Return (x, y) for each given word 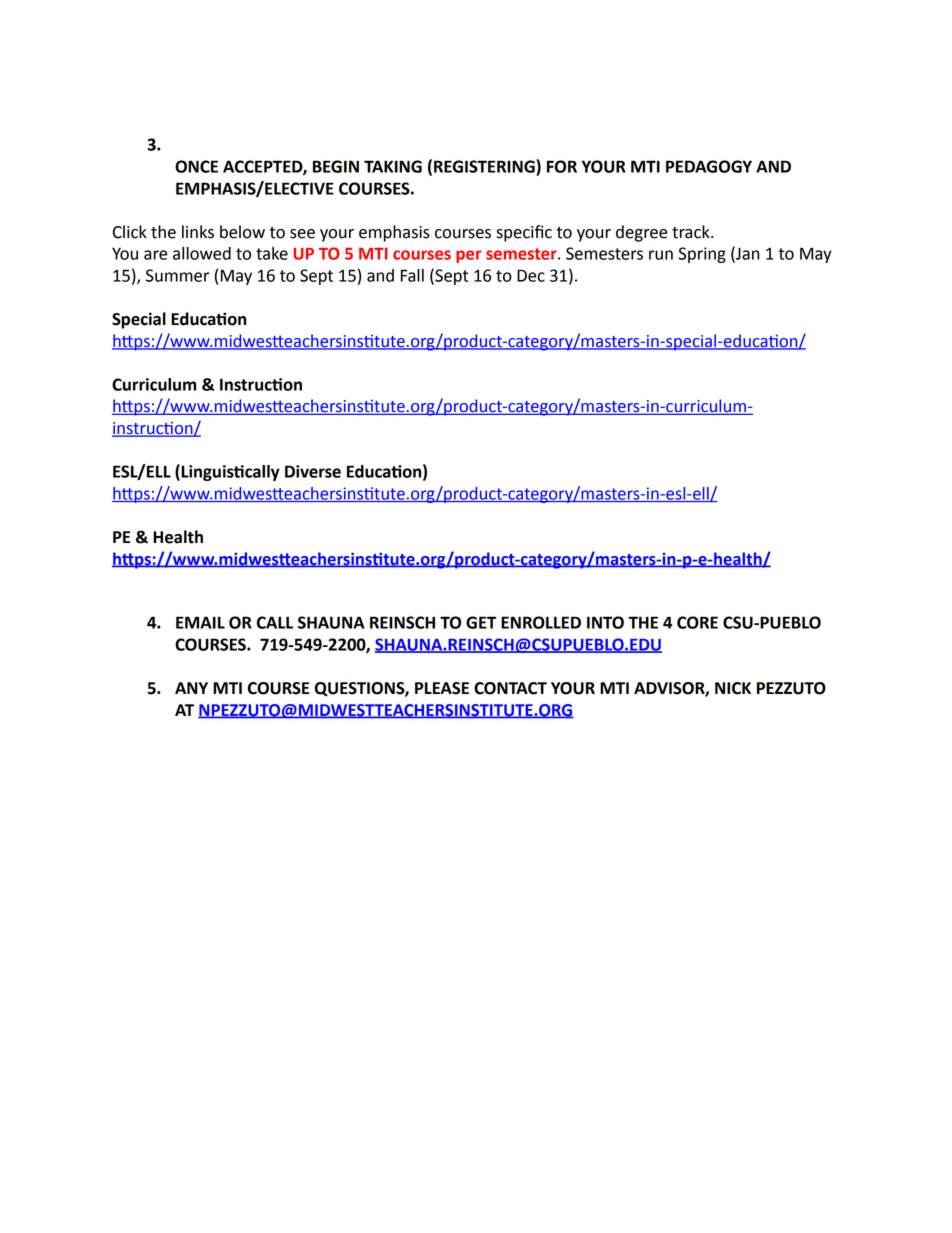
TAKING (393, 166)
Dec (531, 275)
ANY (191, 688)
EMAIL (200, 622)
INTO (605, 622)
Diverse (313, 471)
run (661, 255)
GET (481, 622)
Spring (702, 255)
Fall (412, 275)
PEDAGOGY (709, 166)
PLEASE (442, 688)
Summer (177, 275)
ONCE (196, 166)
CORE (697, 622)
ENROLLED (541, 622)
